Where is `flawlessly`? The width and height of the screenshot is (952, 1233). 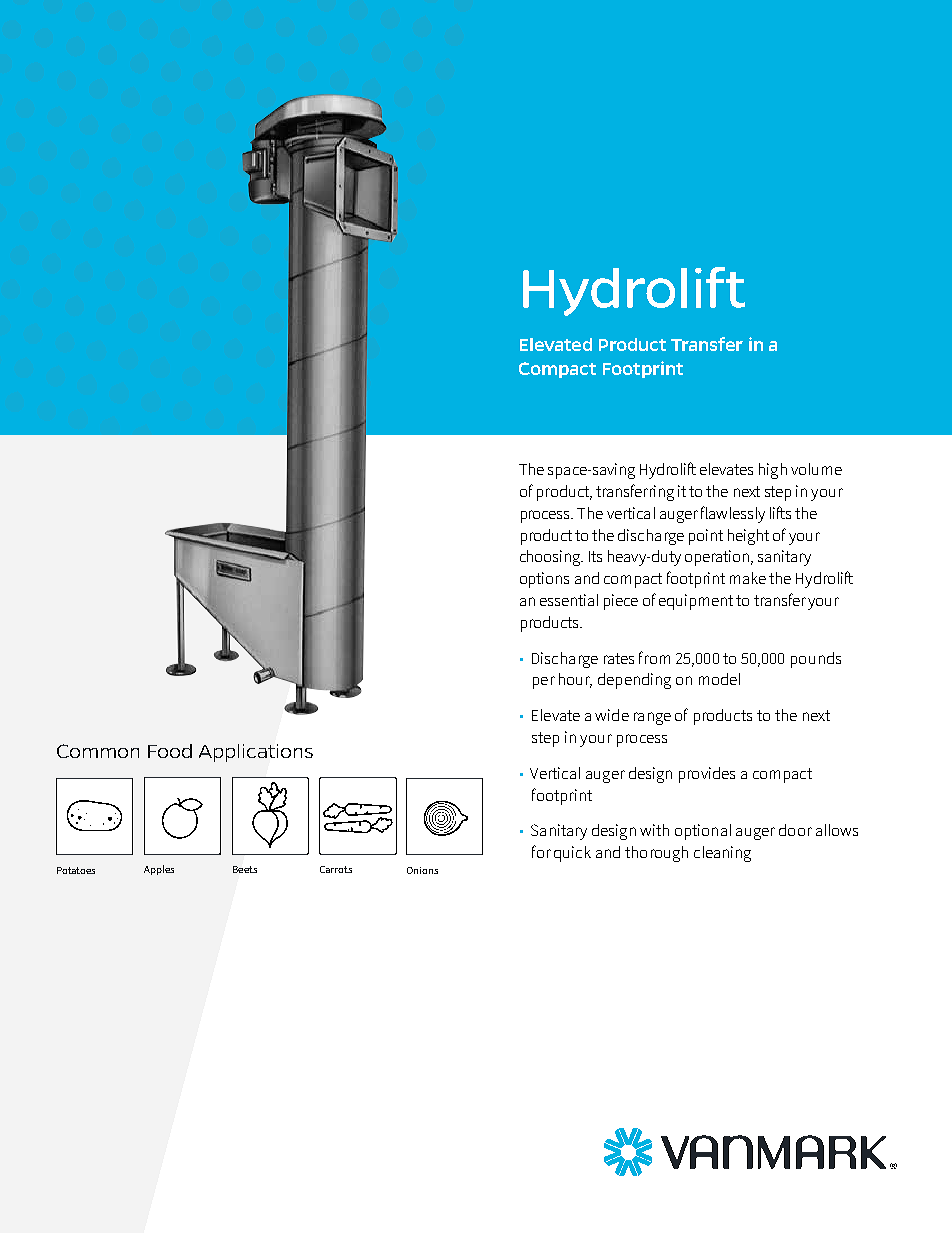
flawlessly is located at coordinates (733, 514).
